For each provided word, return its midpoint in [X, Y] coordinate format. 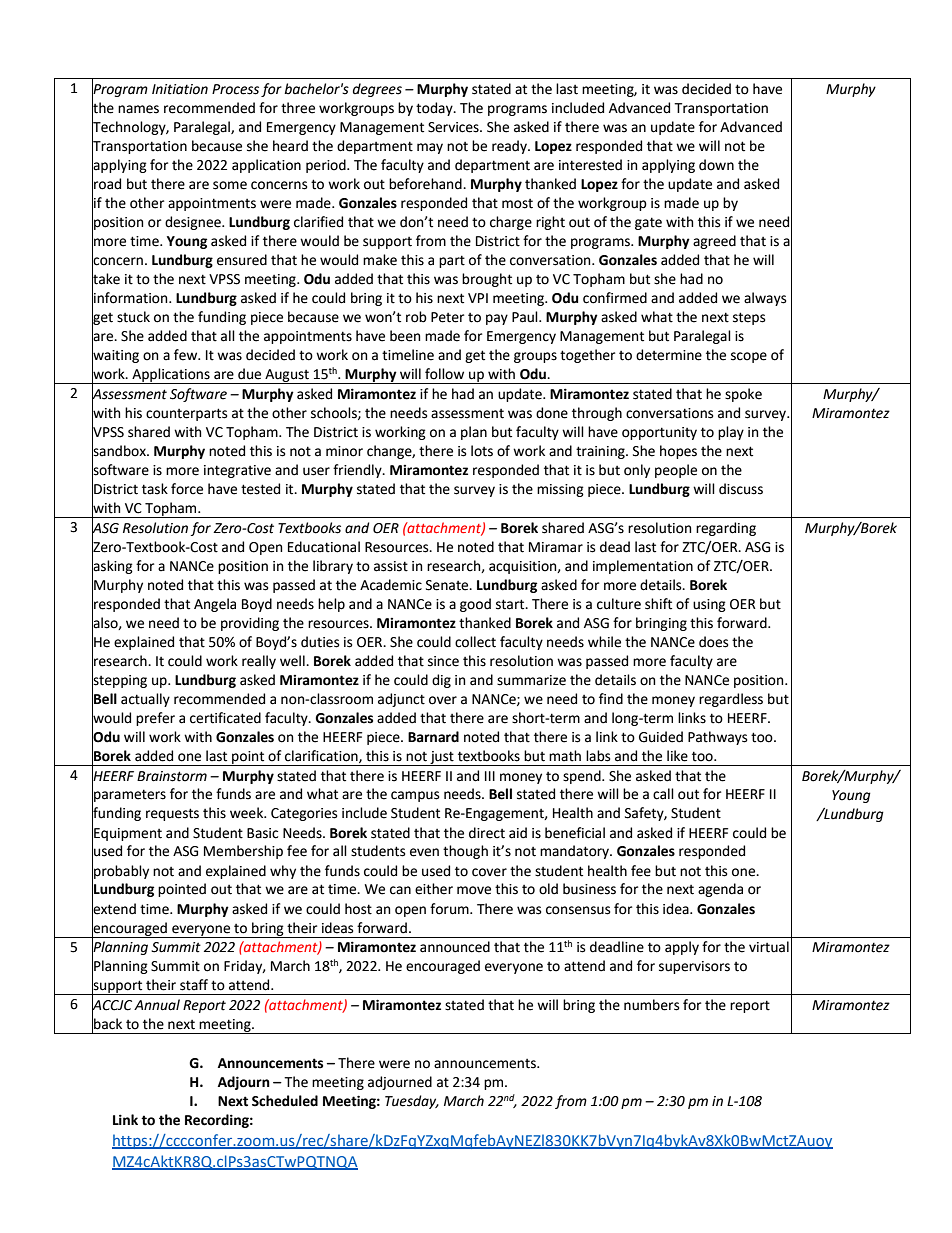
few [187, 355]
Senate [448, 585]
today [435, 109]
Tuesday [412, 1102]
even [424, 852]
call [663, 794]
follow [444, 374]
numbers [651, 1005]
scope [749, 357]
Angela [215, 605]
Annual [157, 1005]
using [709, 605]
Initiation [180, 89]
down [716, 165]
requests [172, 814]
